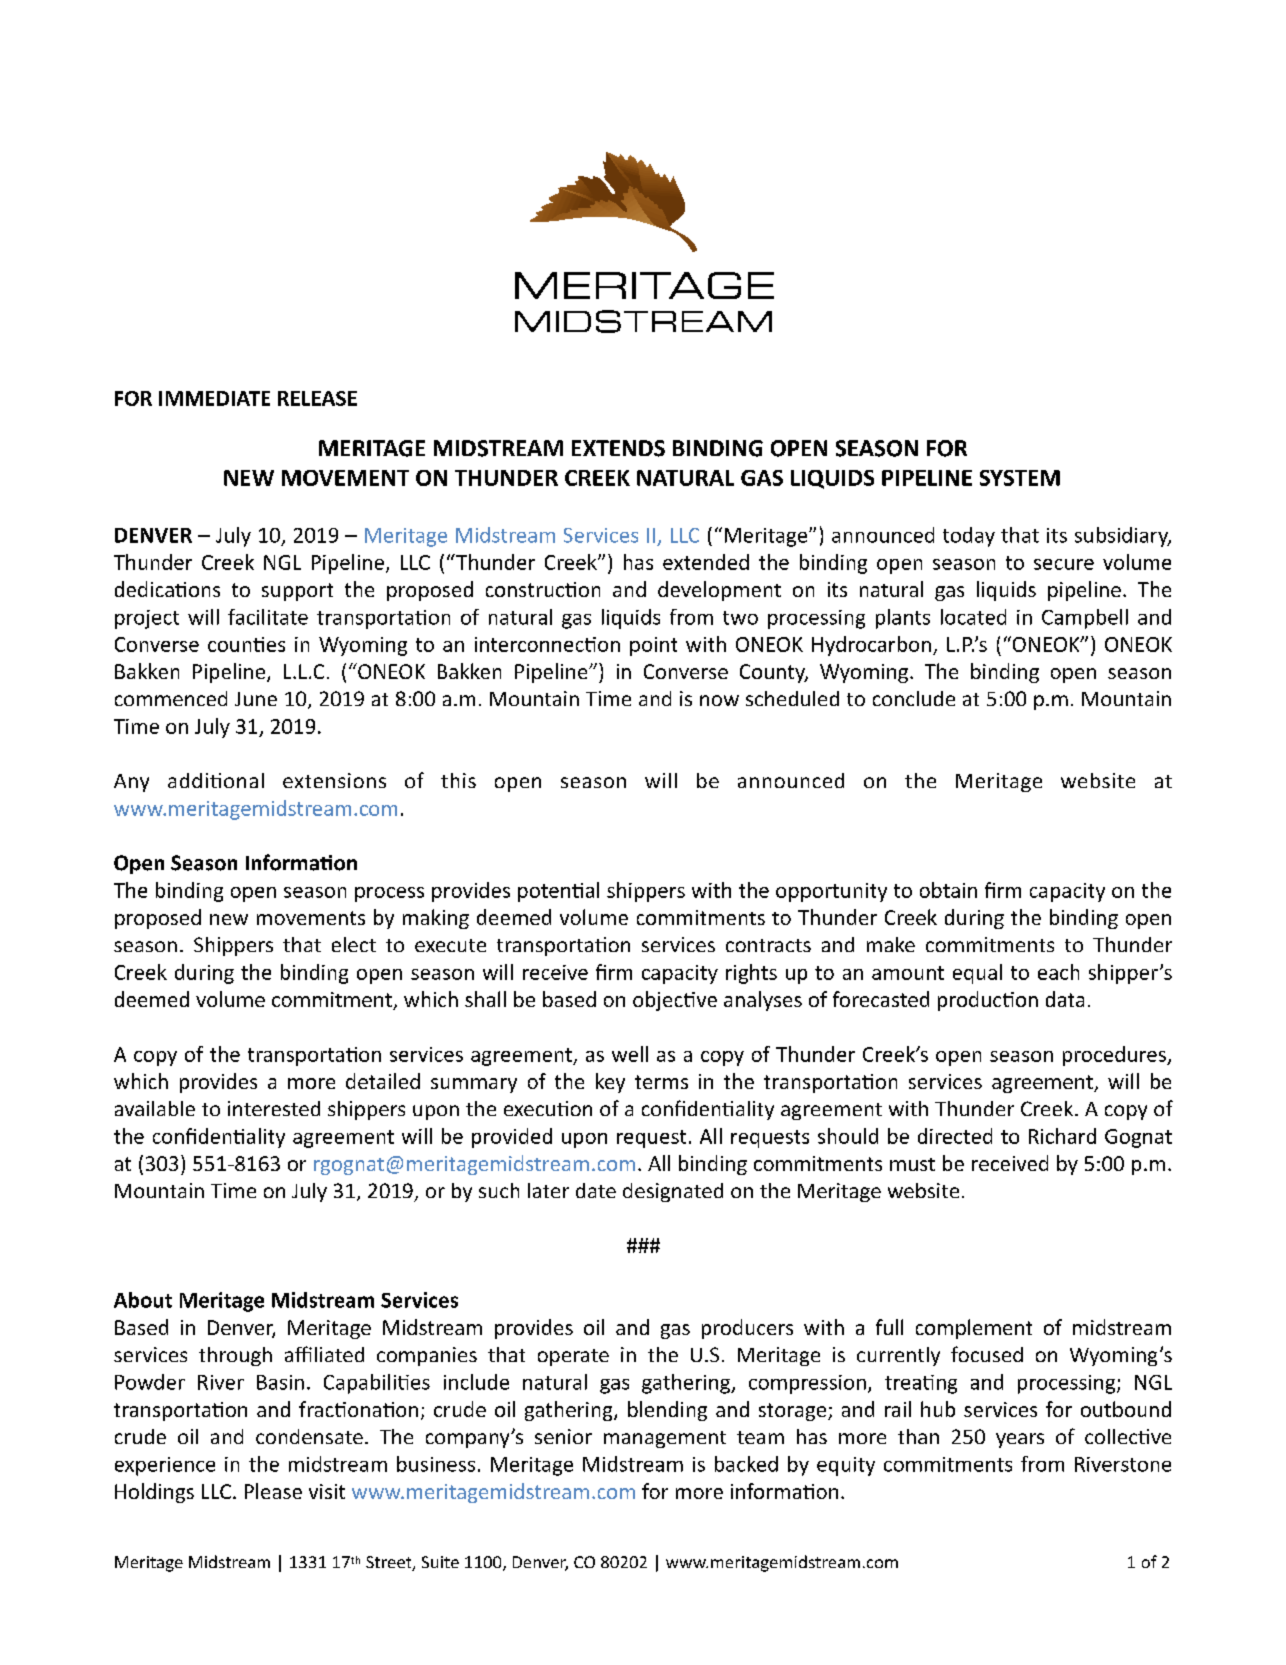 This document has width=1286, height=1665. What do you see at coordinates (751, 974) in the document?
I see `rights` at bounding box center [751, 974].
